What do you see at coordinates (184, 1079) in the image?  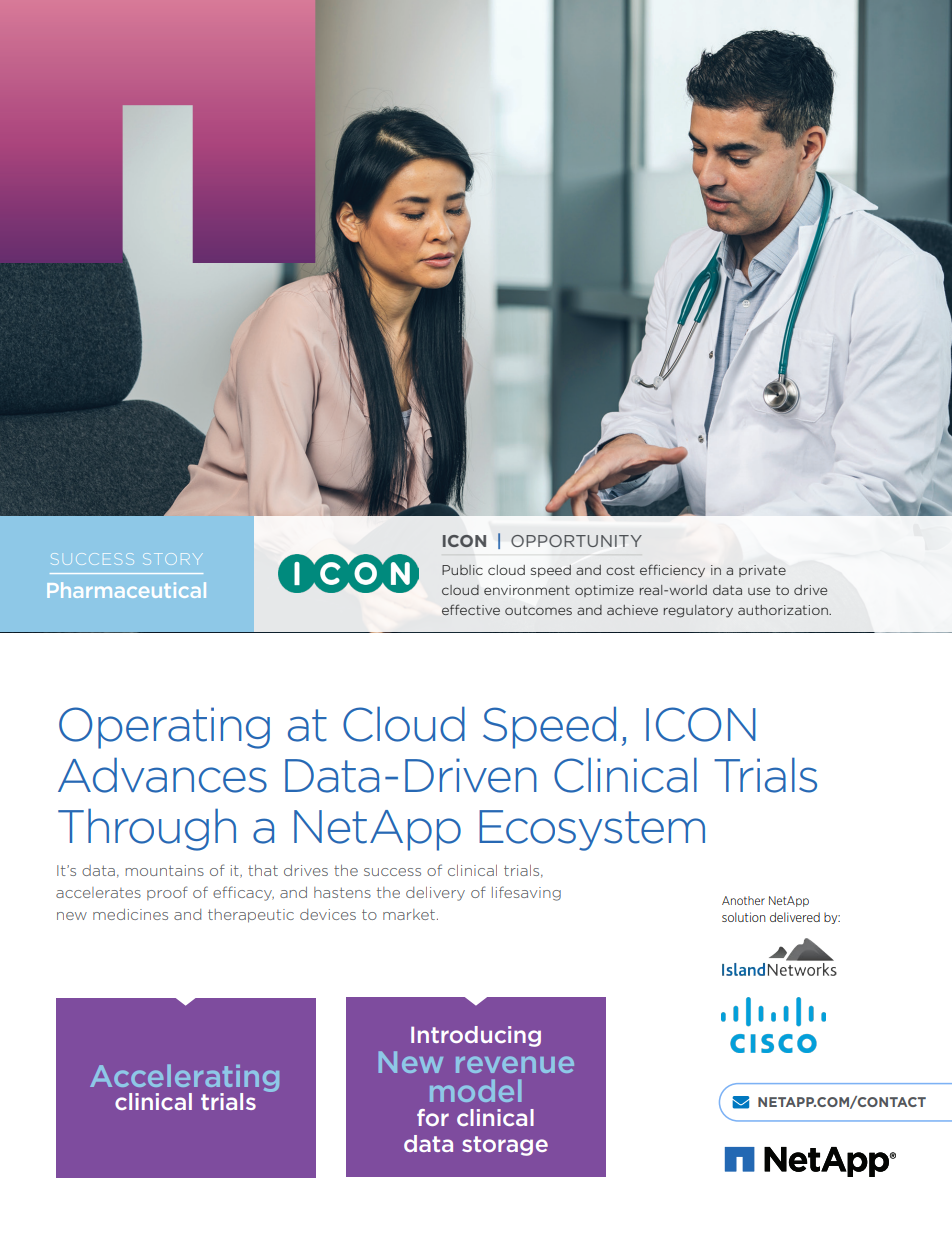 I see `Accelerating` at bounding box center [184, 1079].
